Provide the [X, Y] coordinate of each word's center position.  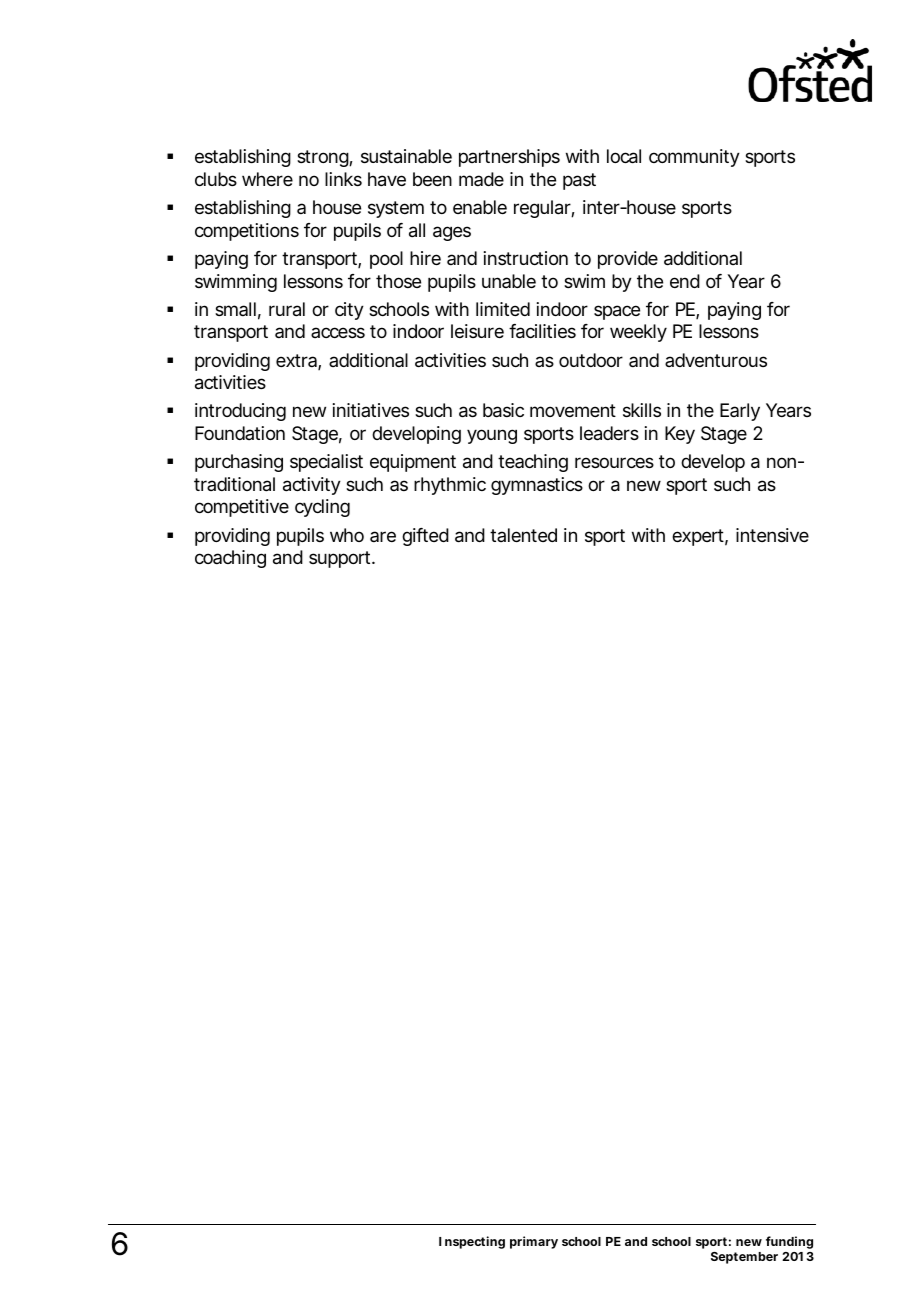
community [694, 158]
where [267, 179]
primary [534, 1242]
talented [523, 535]
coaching [230, 559]
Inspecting [472, 1242]
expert [700, 537]
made [481, 179]
